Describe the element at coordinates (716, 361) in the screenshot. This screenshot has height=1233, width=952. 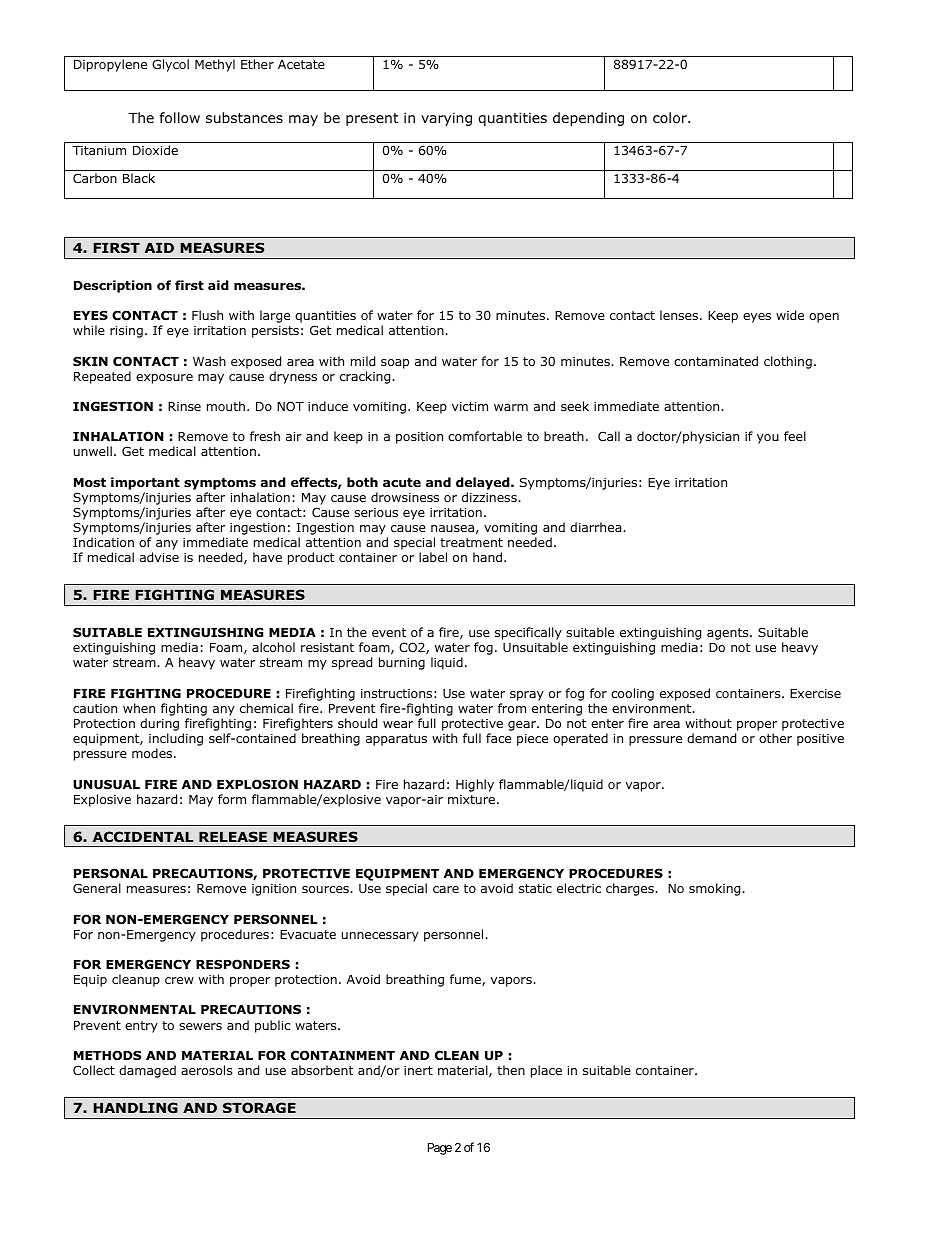
I see `contaminated` at that location.
